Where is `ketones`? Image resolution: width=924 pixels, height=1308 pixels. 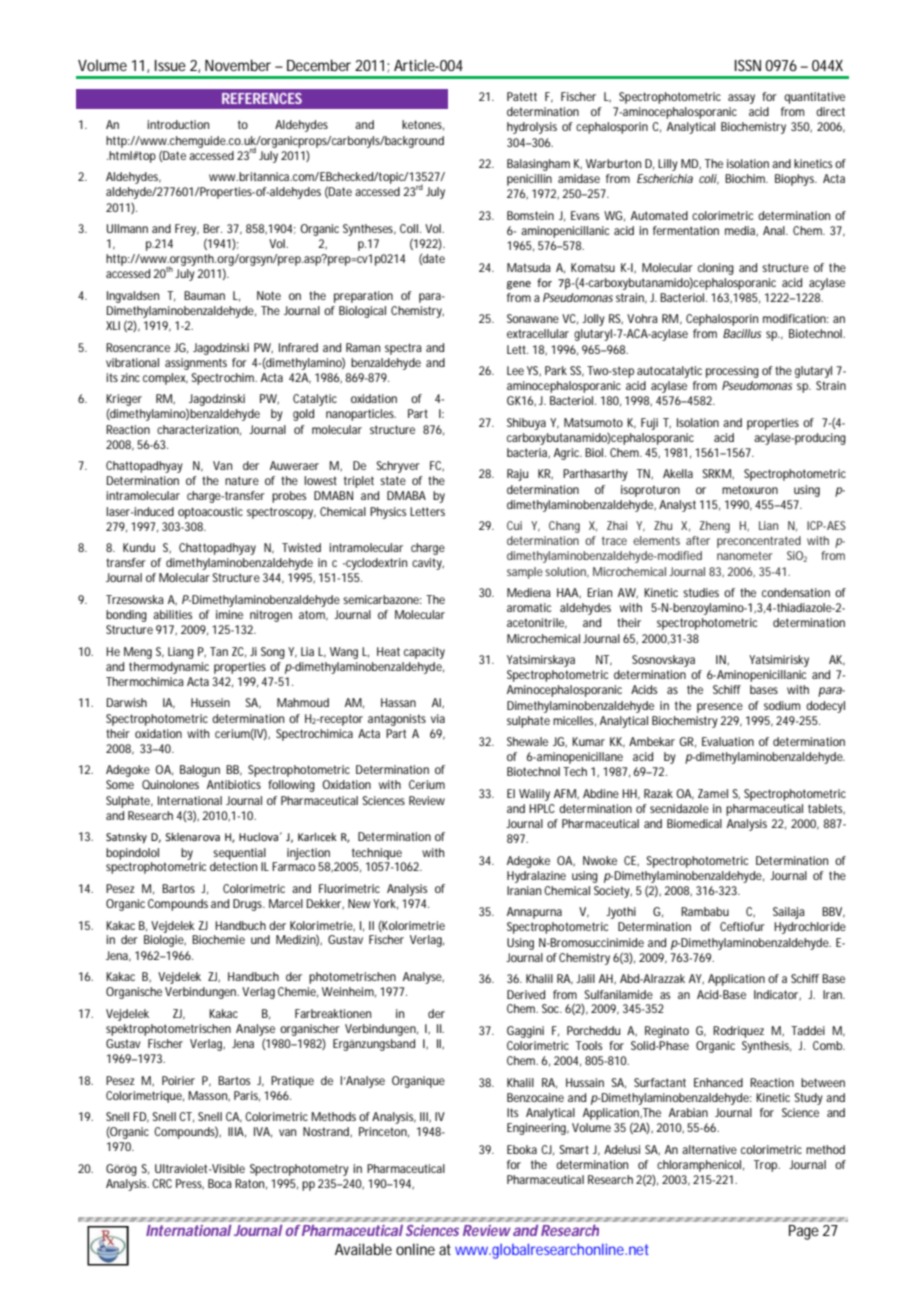 ketones is located at coordinates (423, 125).
